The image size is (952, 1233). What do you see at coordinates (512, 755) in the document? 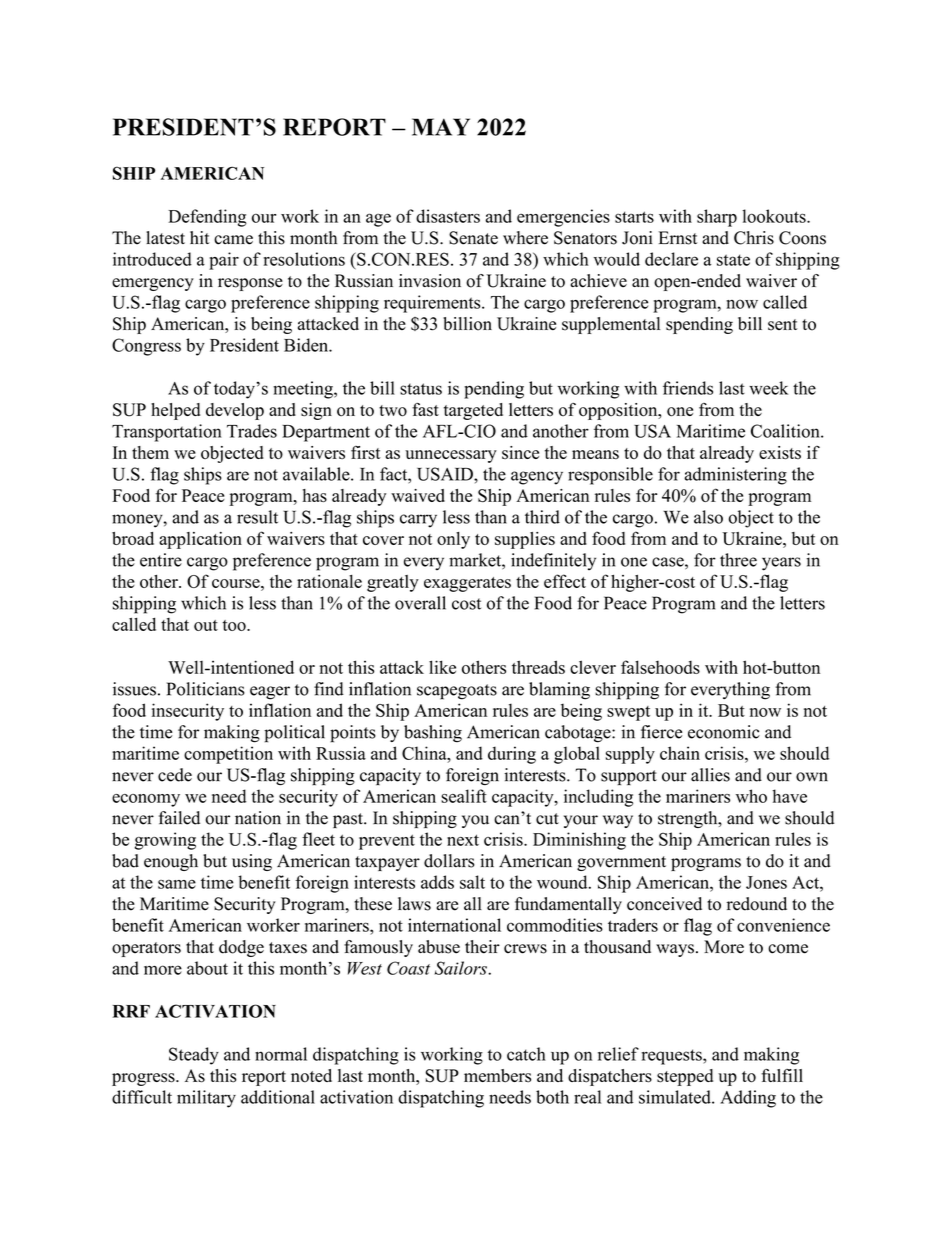
I see `during` at bounding box center [512, 755].
